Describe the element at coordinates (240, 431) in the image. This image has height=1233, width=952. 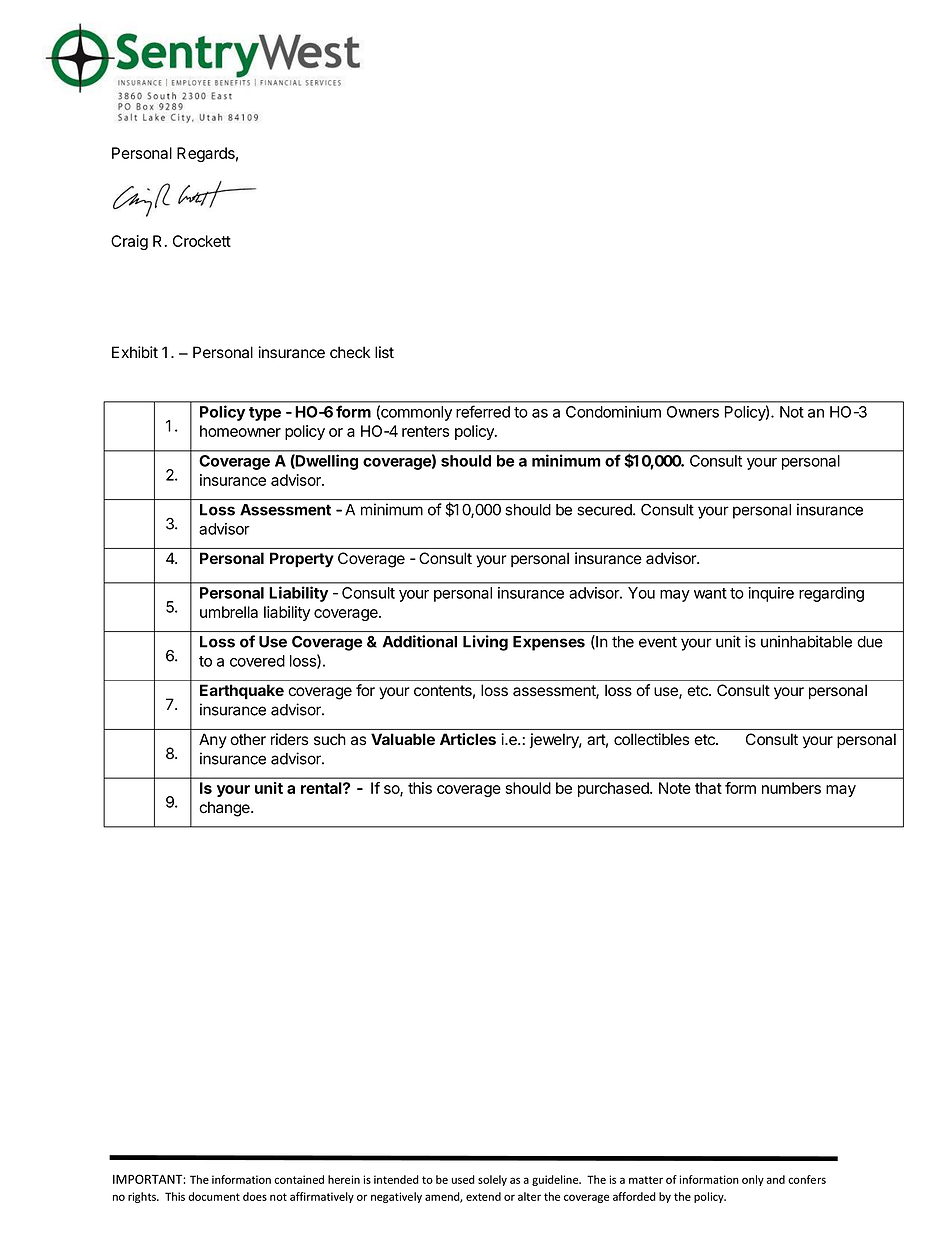
I see `homeowner` at that location.
